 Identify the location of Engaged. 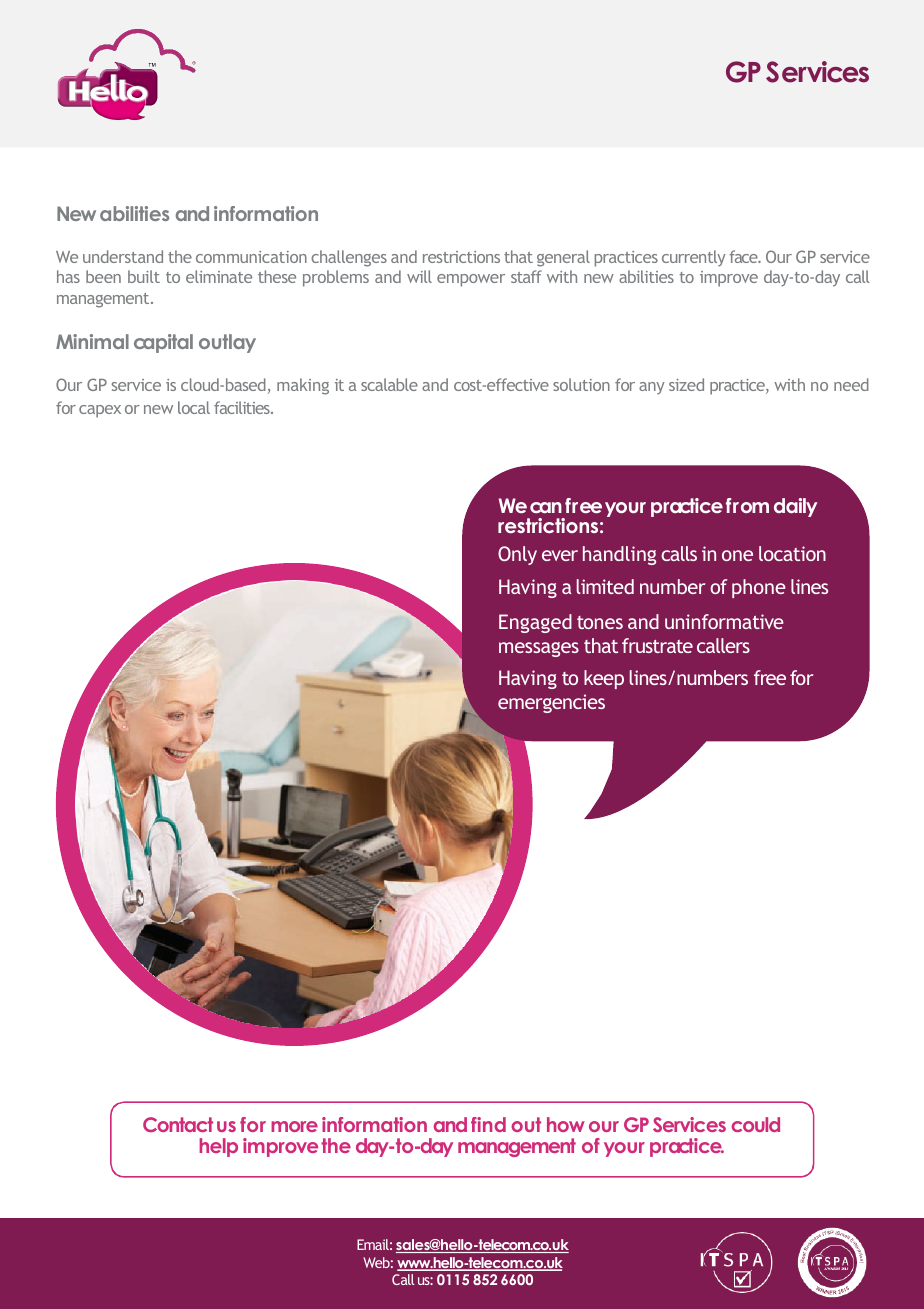
(535, 623).
